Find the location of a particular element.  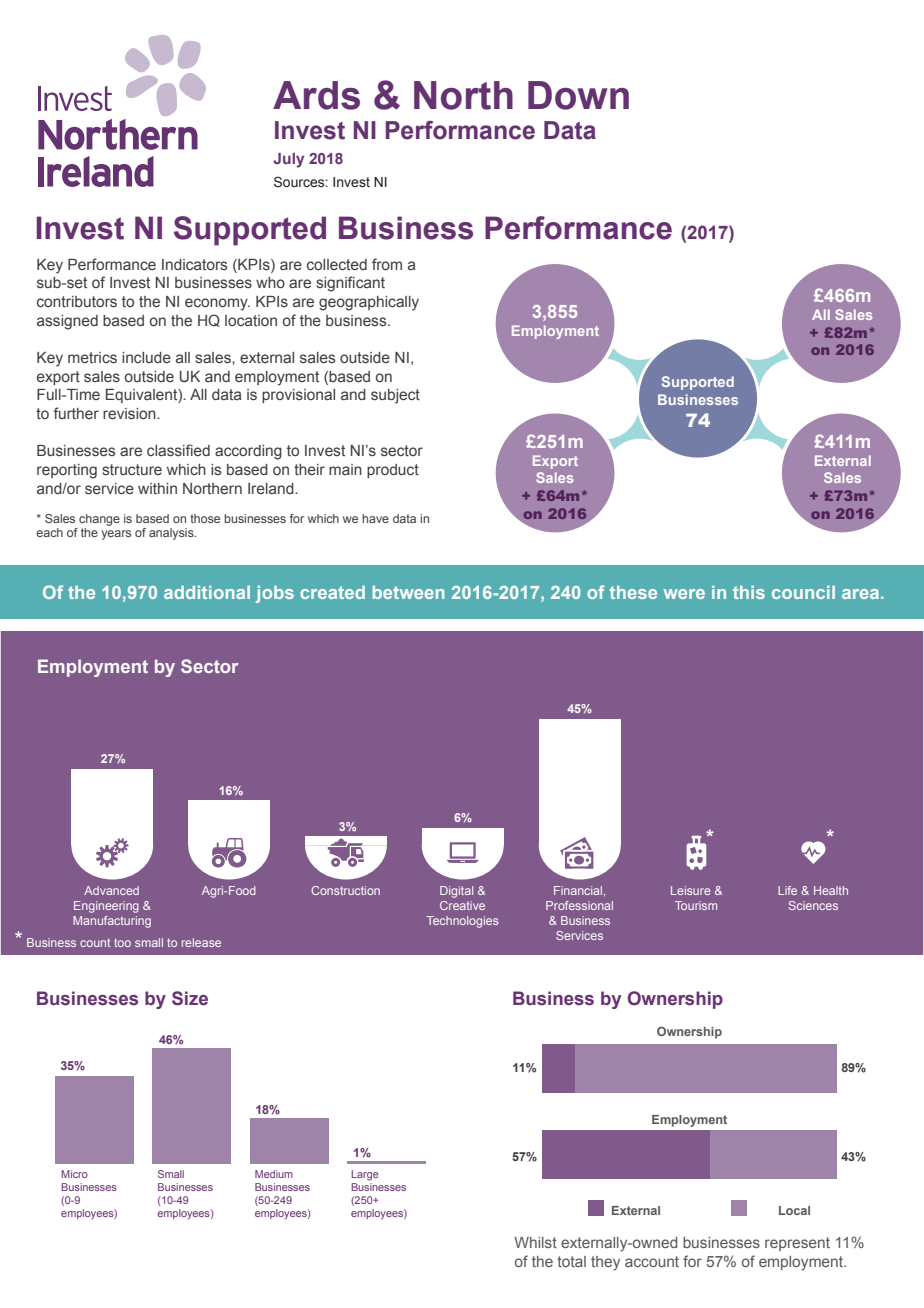

Local is located at coordinates (794, 1210).
